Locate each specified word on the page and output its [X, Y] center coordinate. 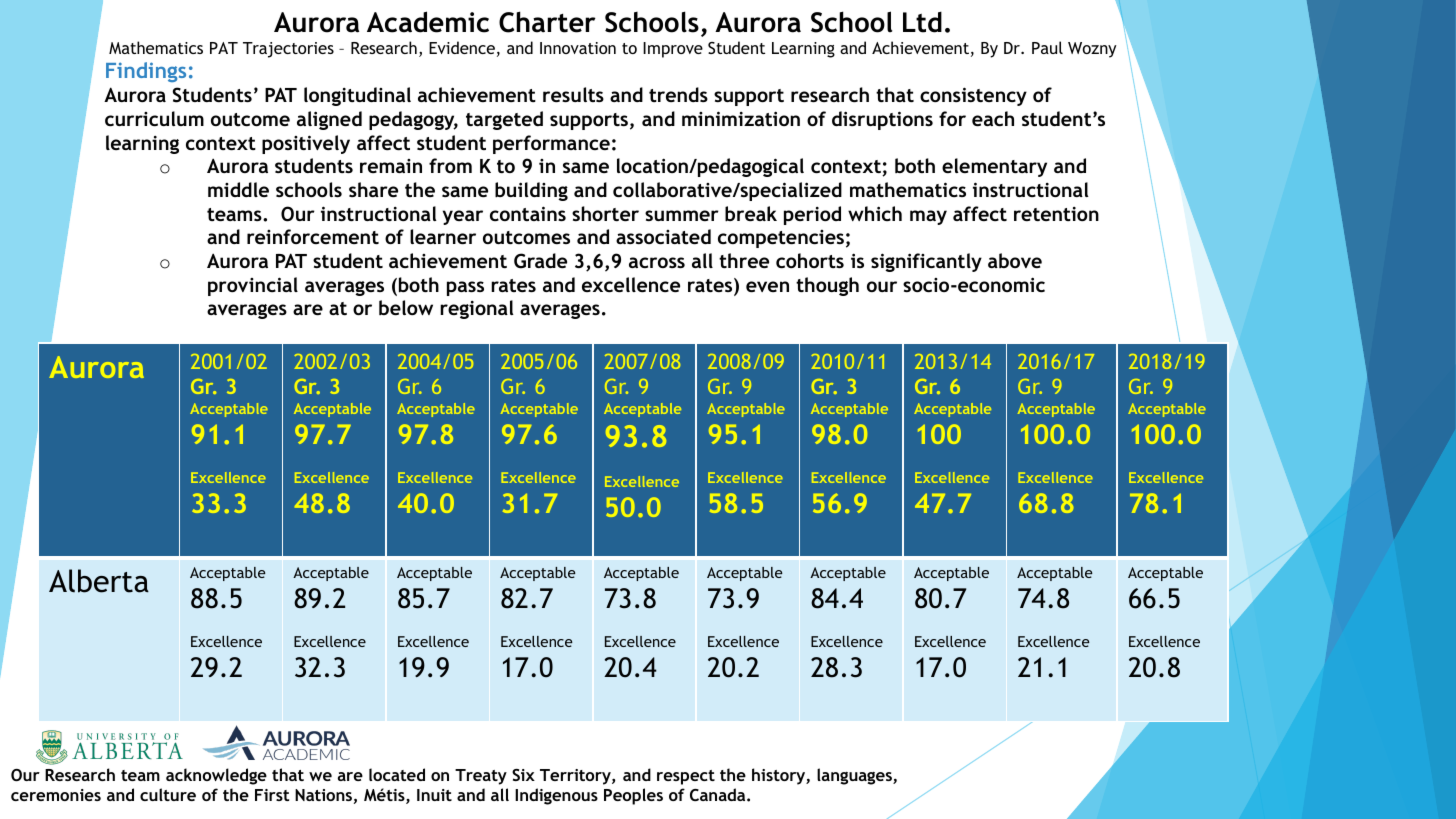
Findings [146, 72]
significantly [926, 262]
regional [477, 309]
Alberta [99, 581]
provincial [253, 286]
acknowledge [216, 776]
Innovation [578, 48]
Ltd [922, 22]
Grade [540, 261]
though [827, 286]
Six [523, 775]
